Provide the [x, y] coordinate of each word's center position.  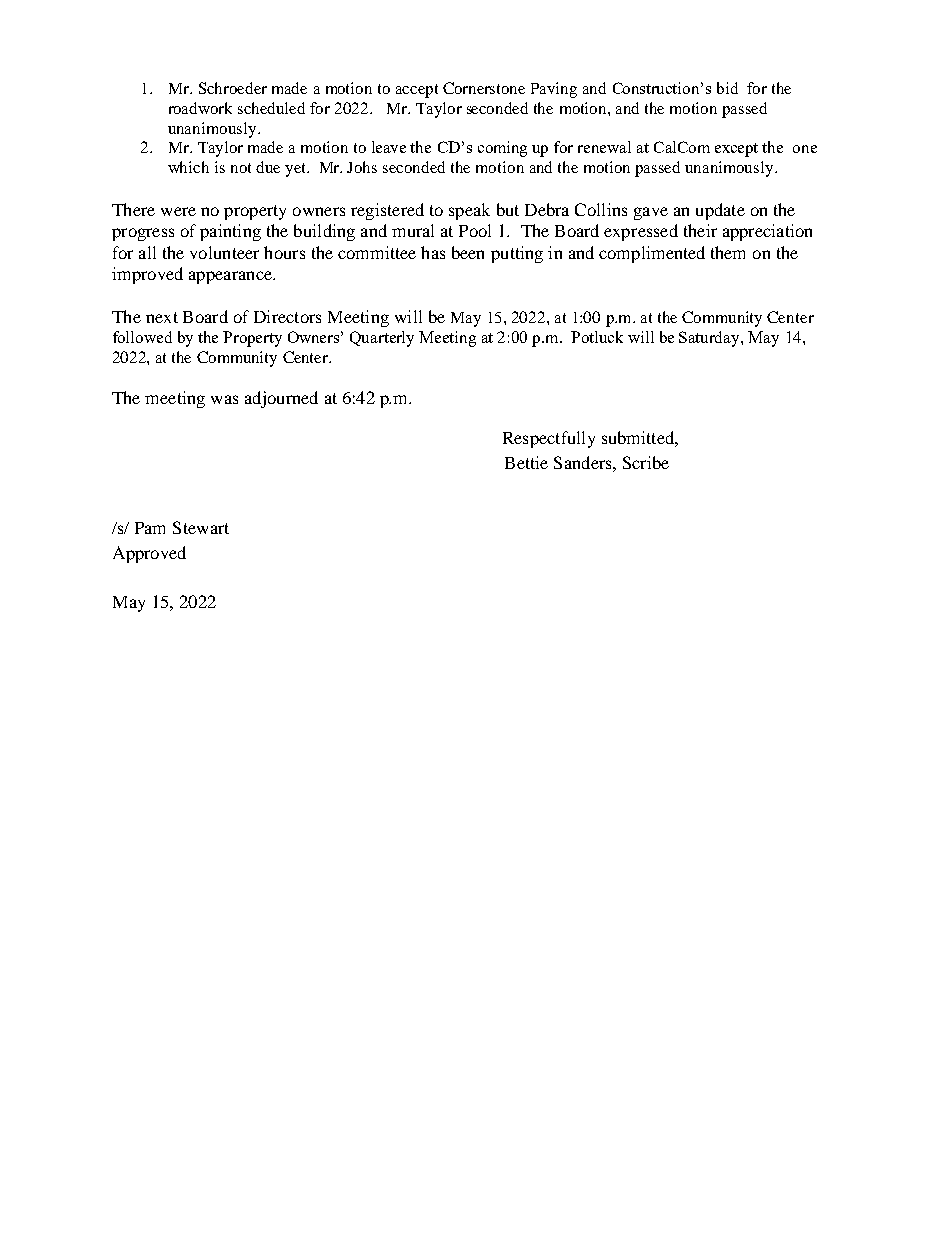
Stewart [201, 527]
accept [417, 91]
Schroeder [233, 88]
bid [727, 88]
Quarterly [382, 339]
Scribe [646, 462]
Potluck [597, 337]
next [162, 317]
